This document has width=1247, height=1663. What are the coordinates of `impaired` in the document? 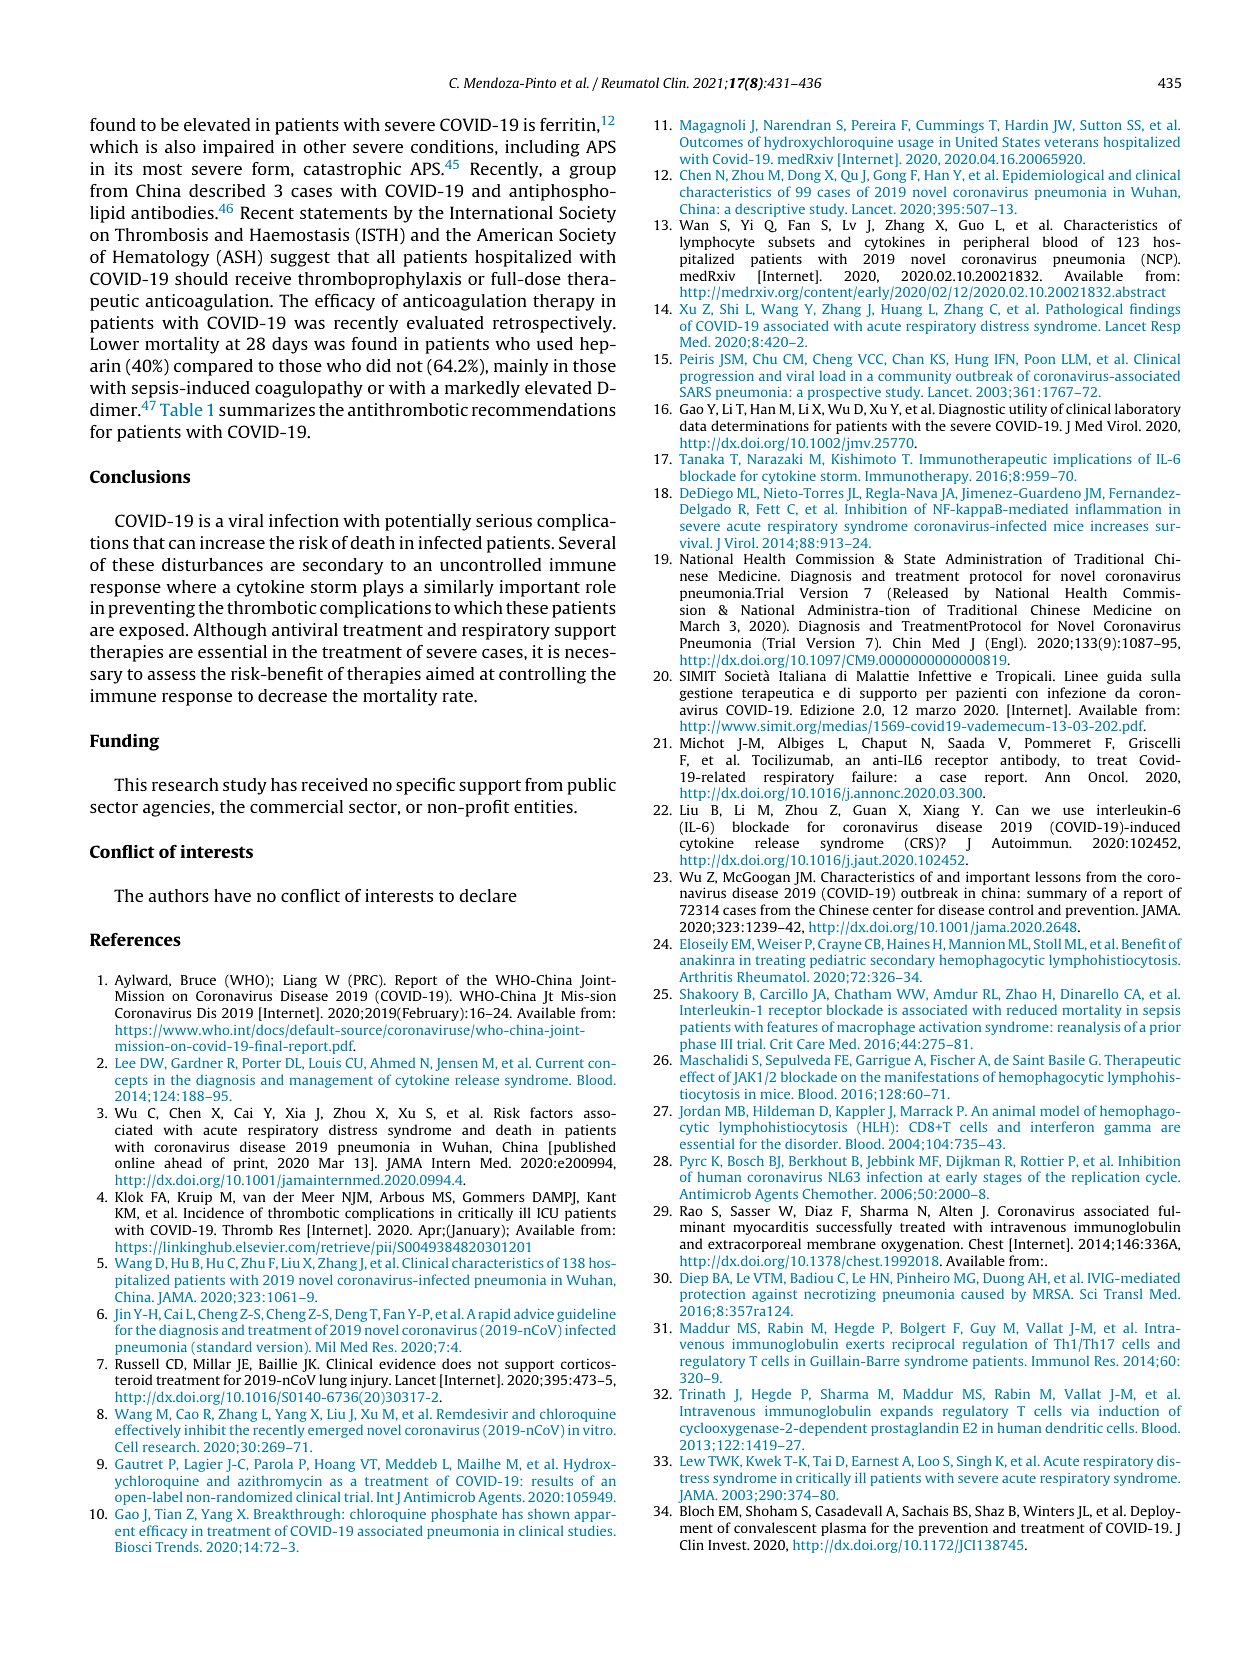 It's located at (238, 148).
